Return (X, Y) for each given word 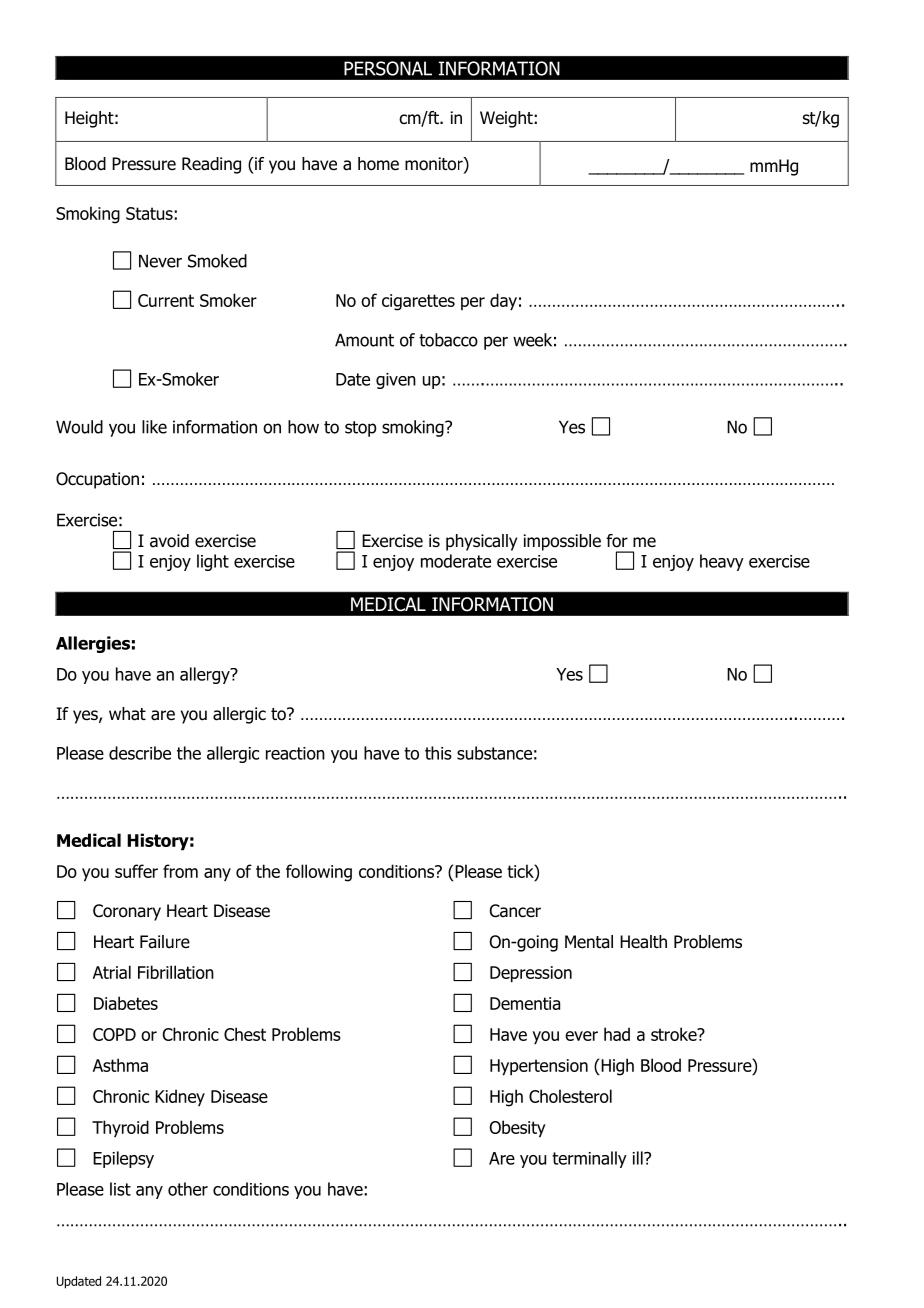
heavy (722, 562)
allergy (206, 675)
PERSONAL (388, 68)
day (503, 302)
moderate (456, 561)
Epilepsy (123, 1159)
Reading (211, 165)
